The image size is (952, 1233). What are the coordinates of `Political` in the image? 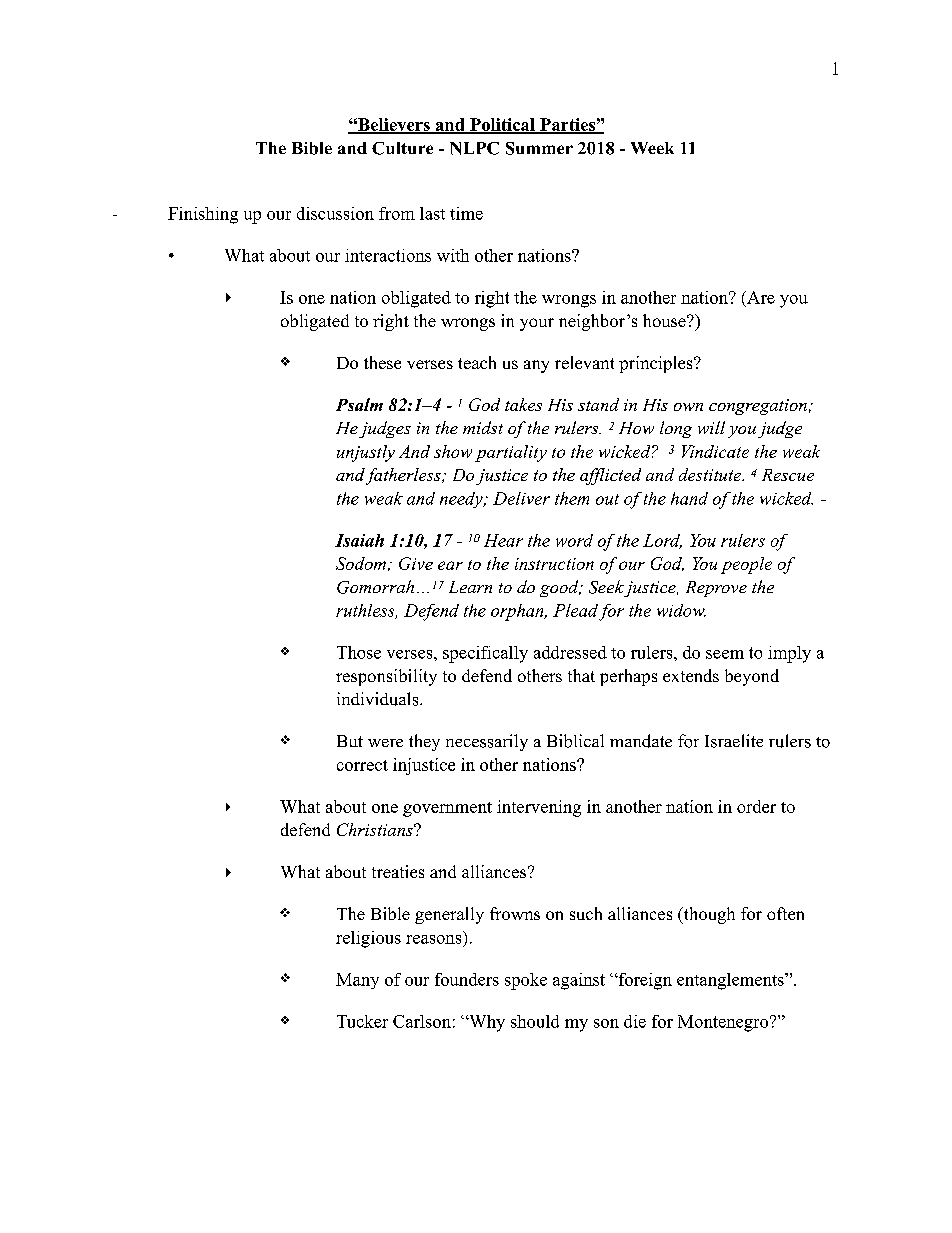 It's located at (502, 125).
